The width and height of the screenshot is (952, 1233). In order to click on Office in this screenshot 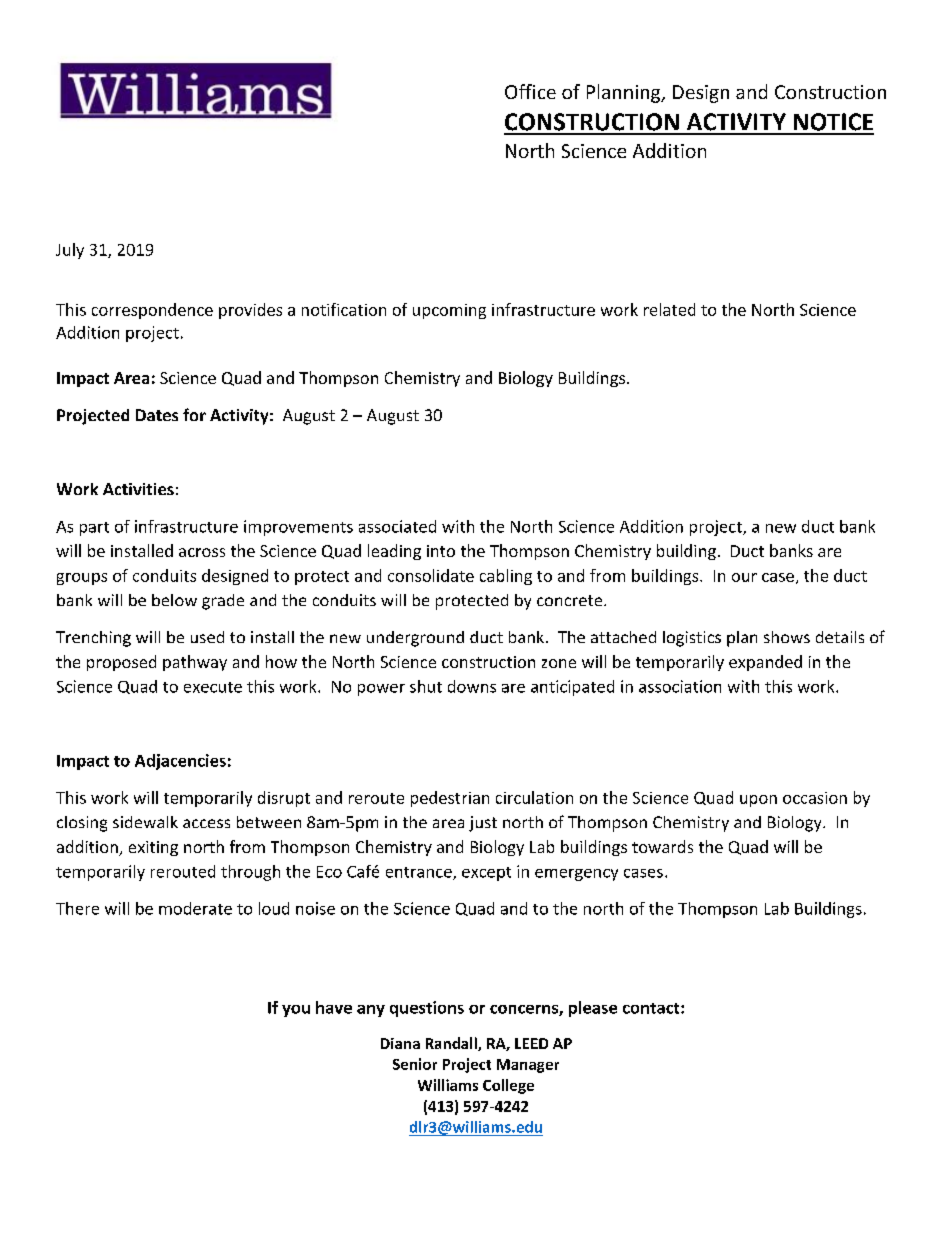, I will do `click(530, 91)`.
